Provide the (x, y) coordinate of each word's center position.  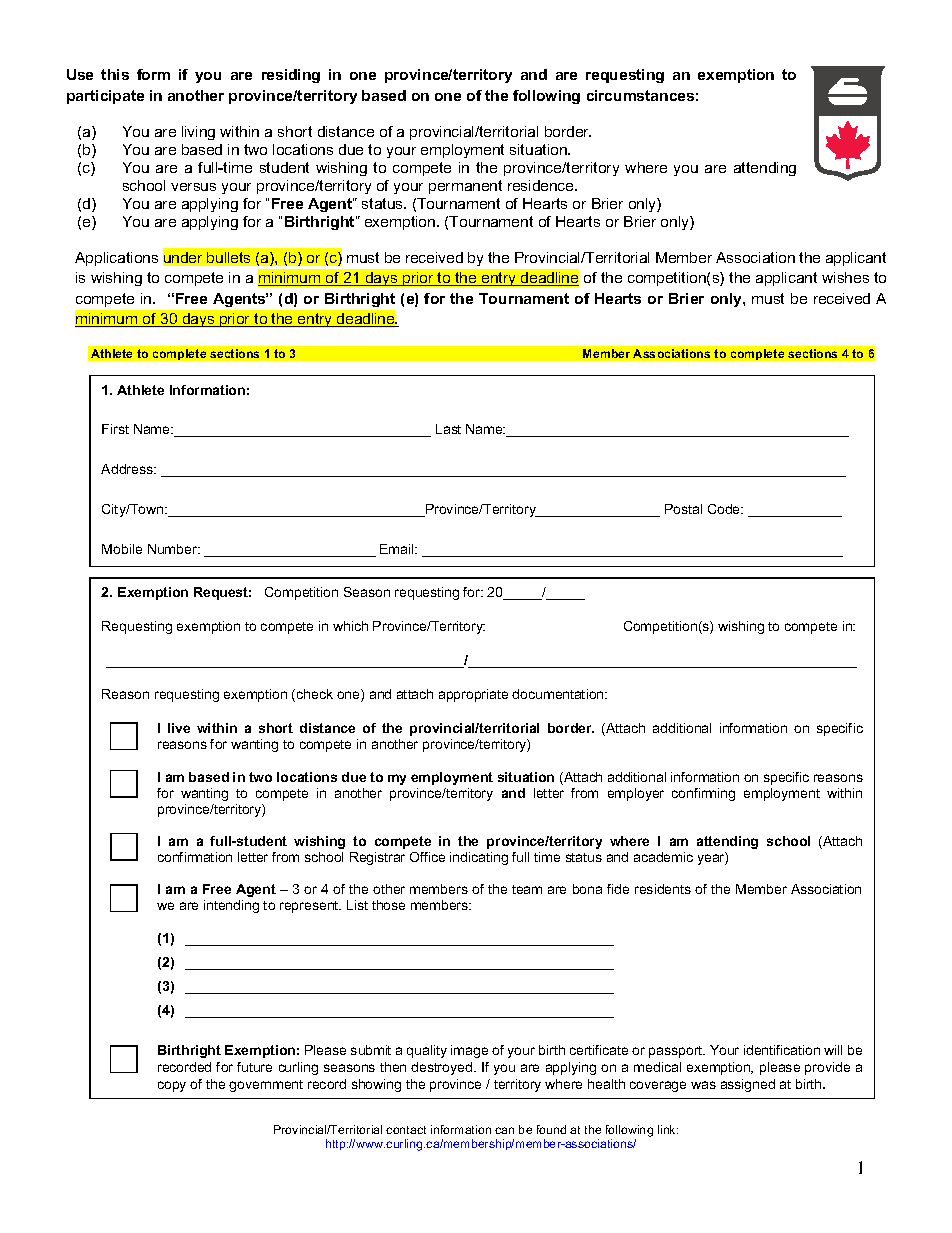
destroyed (443, 1068)
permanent (465, 187)
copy (172, 1086)
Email (398, 549)
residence (542, 185)
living (198, 133)
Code (725, 509)
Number (174, 549)
